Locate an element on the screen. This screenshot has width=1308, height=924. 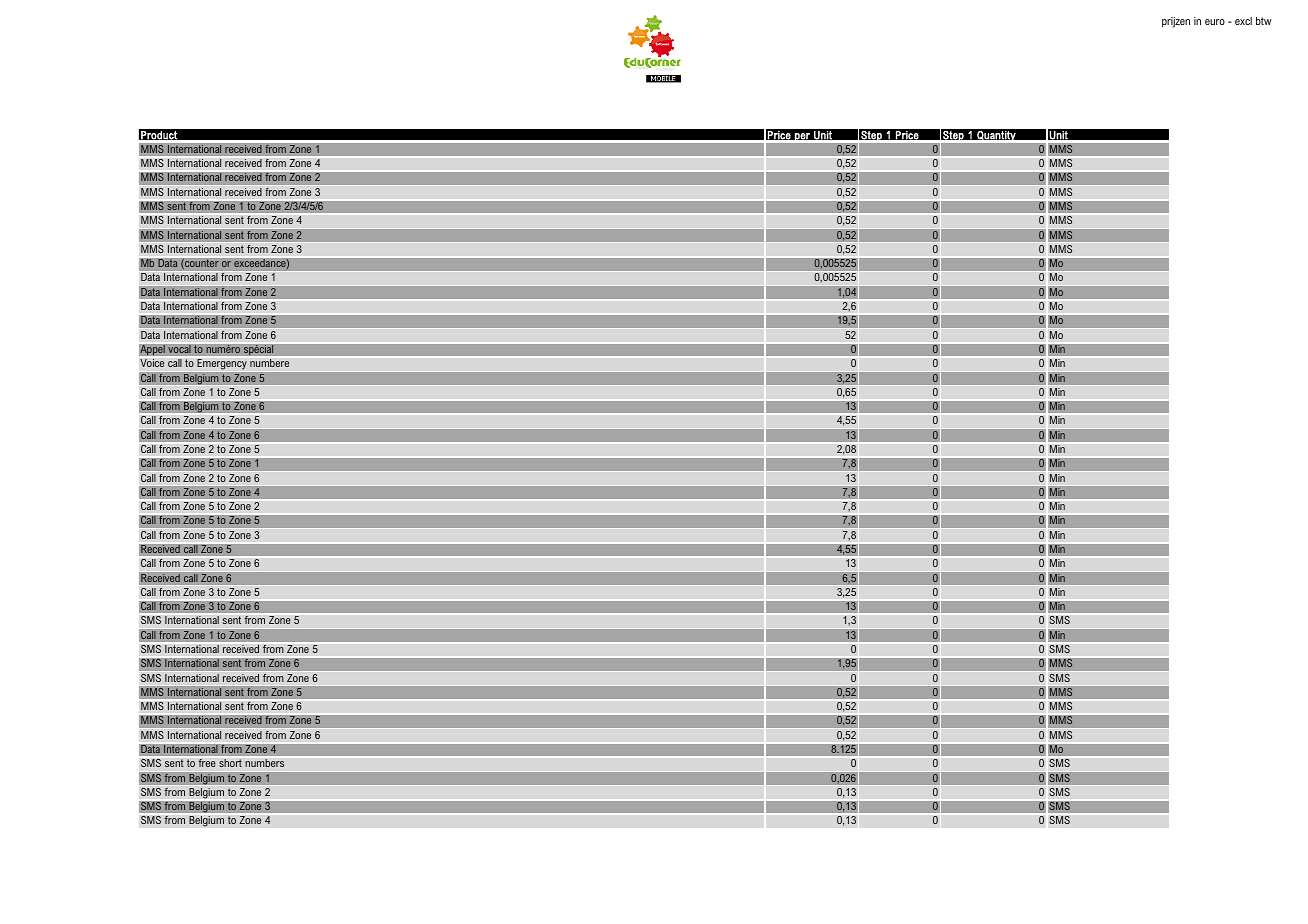
excl is located at coordinates (1243, 21).
